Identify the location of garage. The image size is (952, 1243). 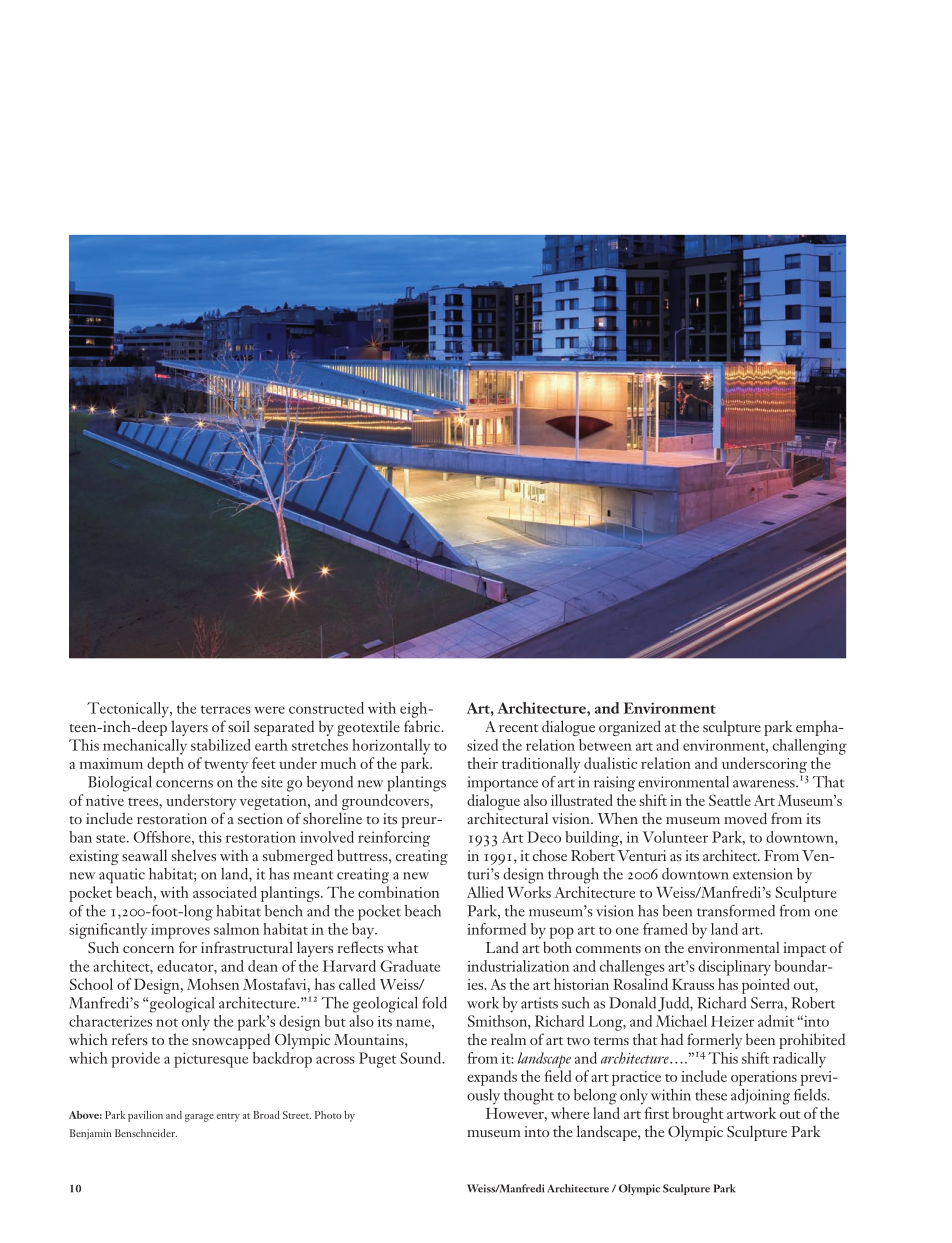
(199, 1118).
